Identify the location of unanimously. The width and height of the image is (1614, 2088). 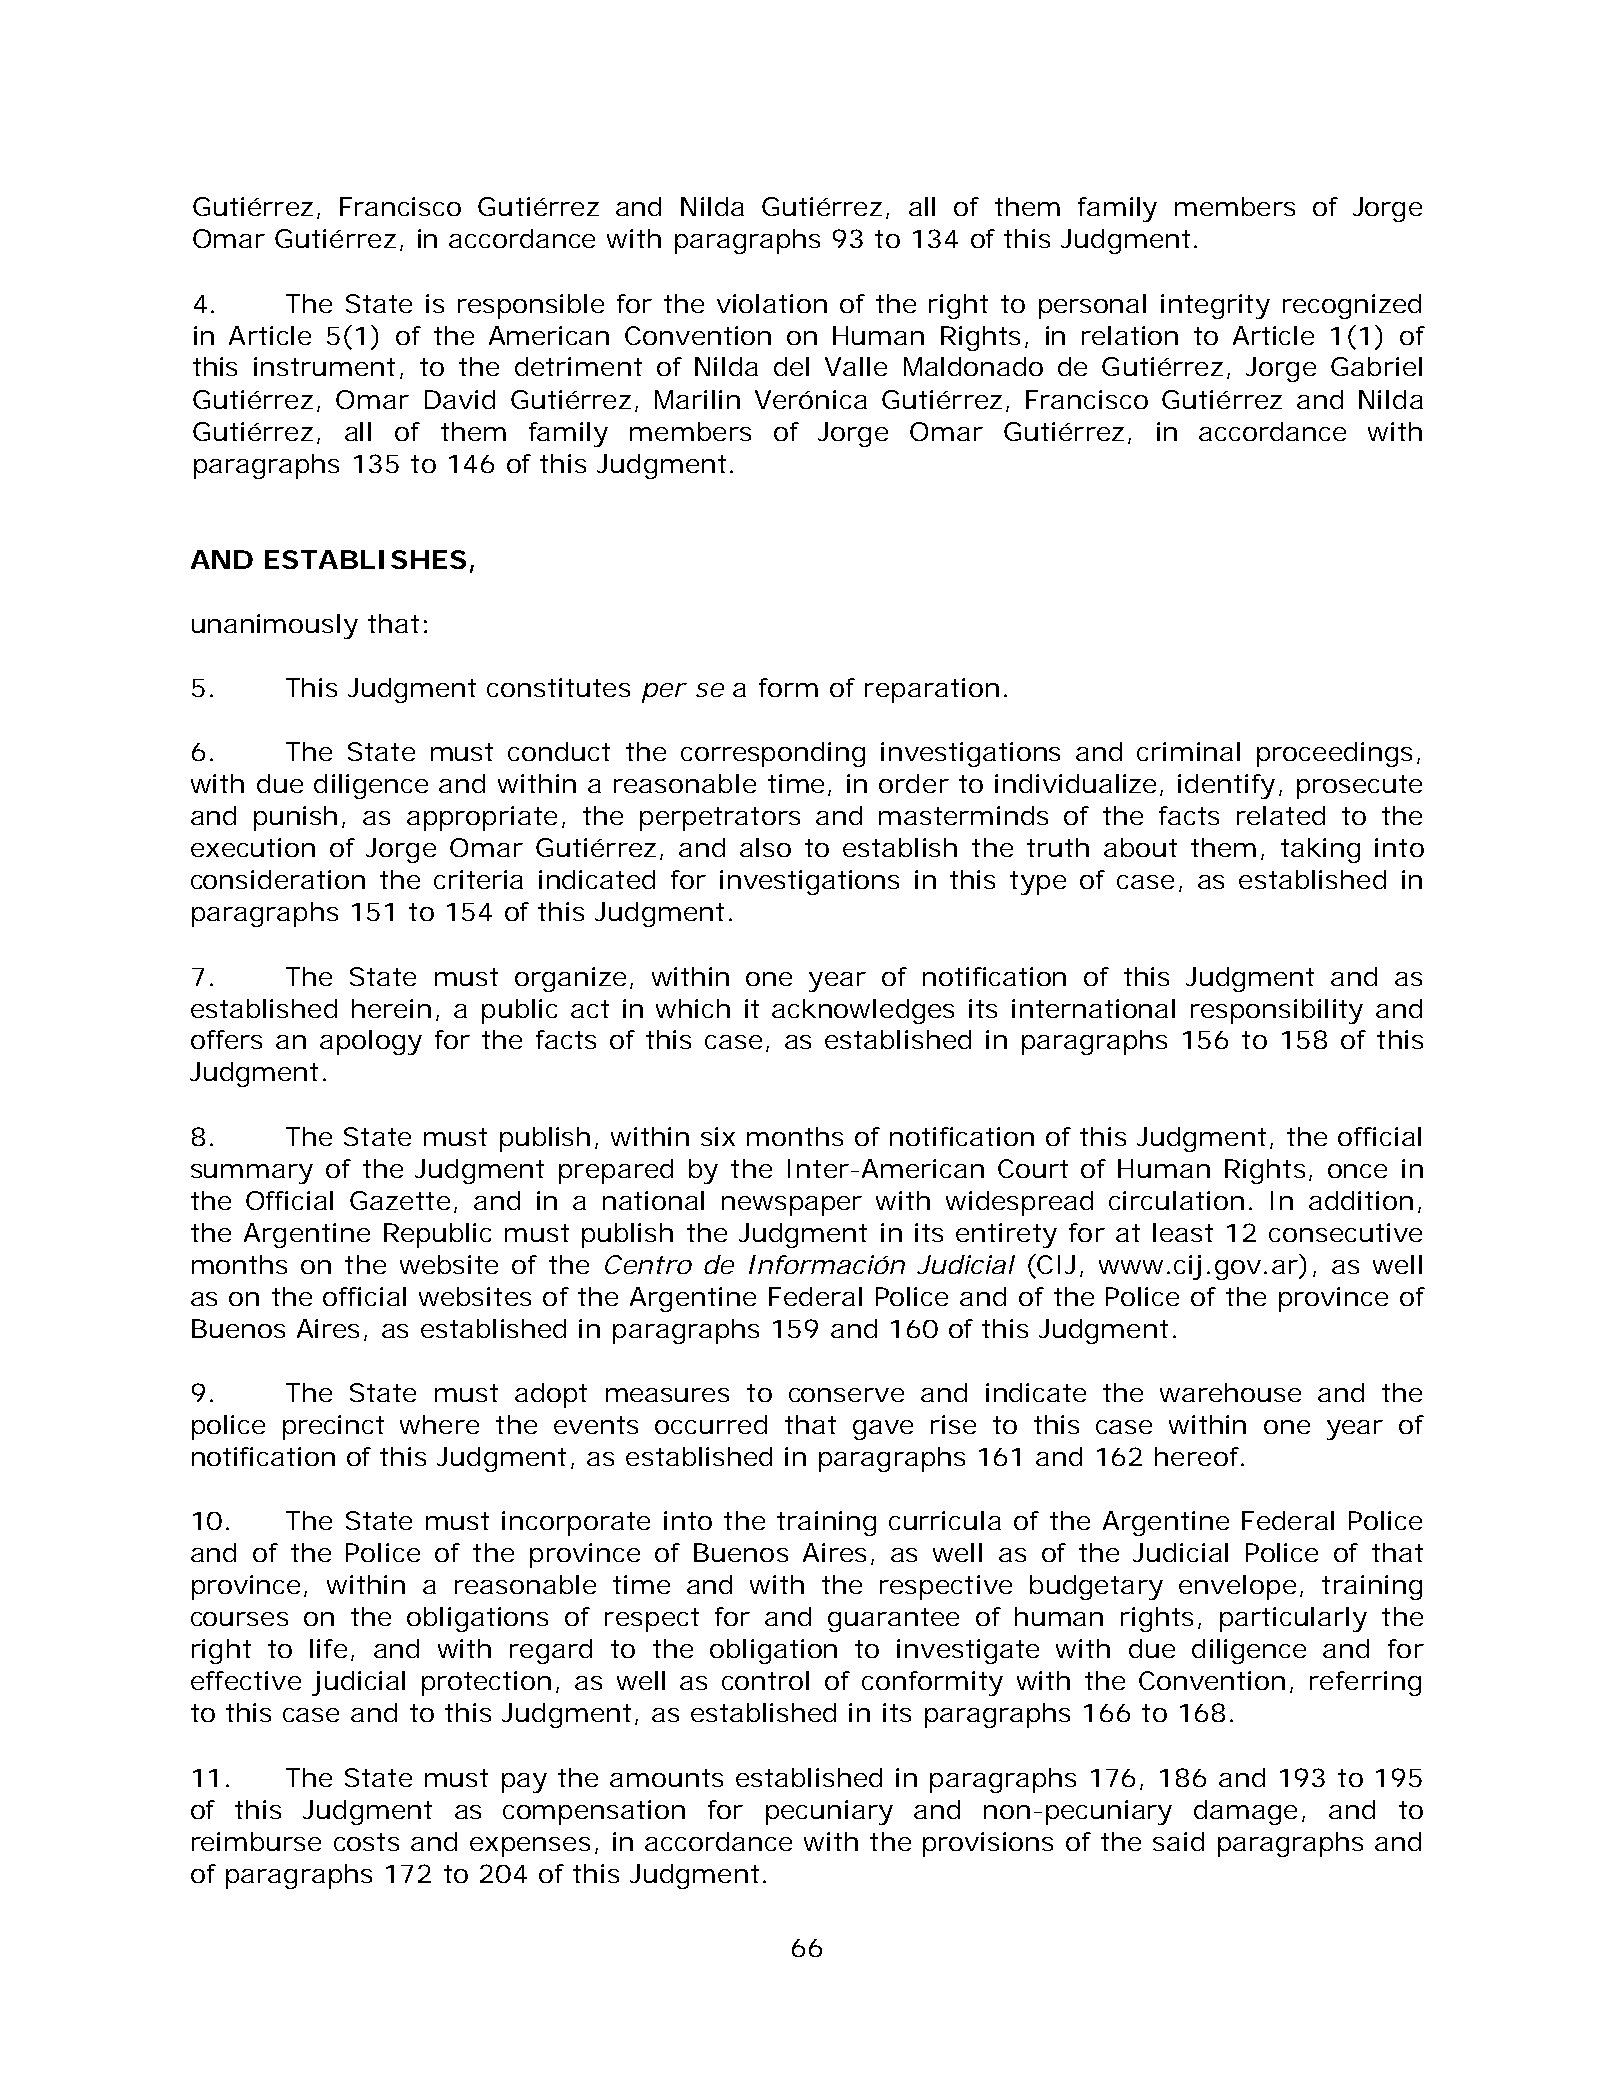
(275, 626).
